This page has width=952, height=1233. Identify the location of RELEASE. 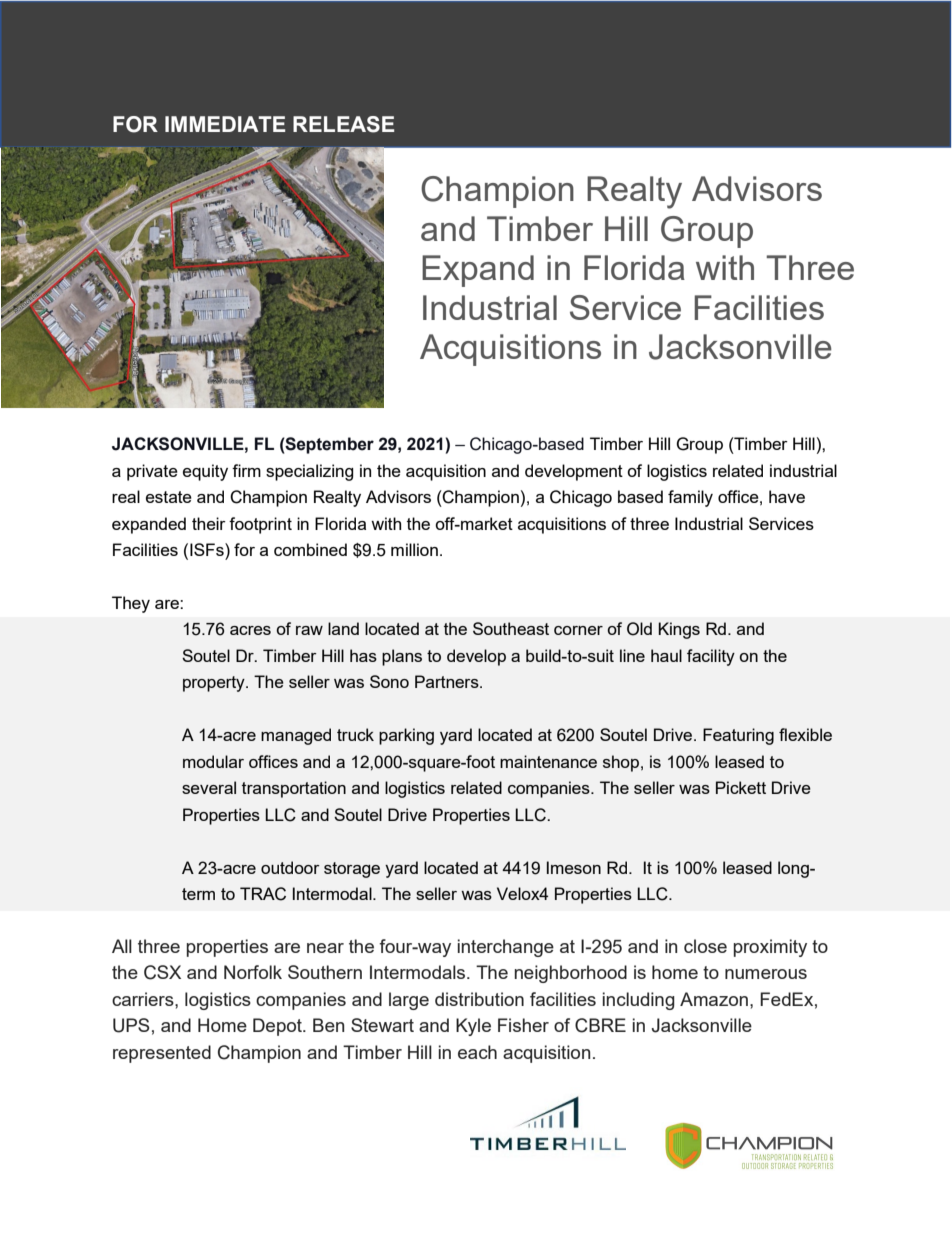
(343, 124).
